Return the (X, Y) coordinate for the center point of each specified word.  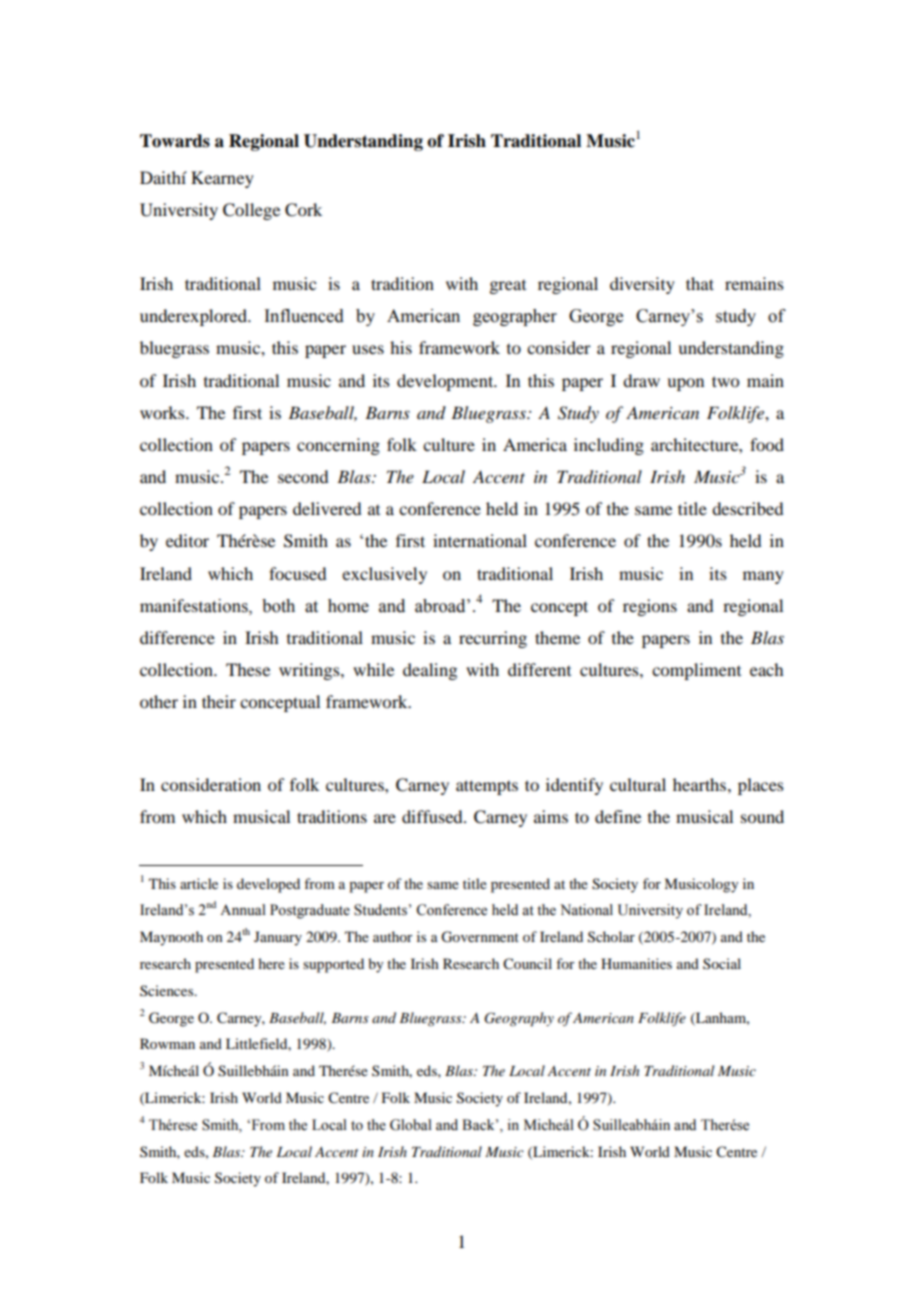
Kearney (222, 179)
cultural (638, 784)
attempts (487, 787)
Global (411, 1125)
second (303, 476)
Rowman (167, 1043)
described (747, 508)
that (700, 283)
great (507, 287)
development (446, 382)
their (219, 701)
